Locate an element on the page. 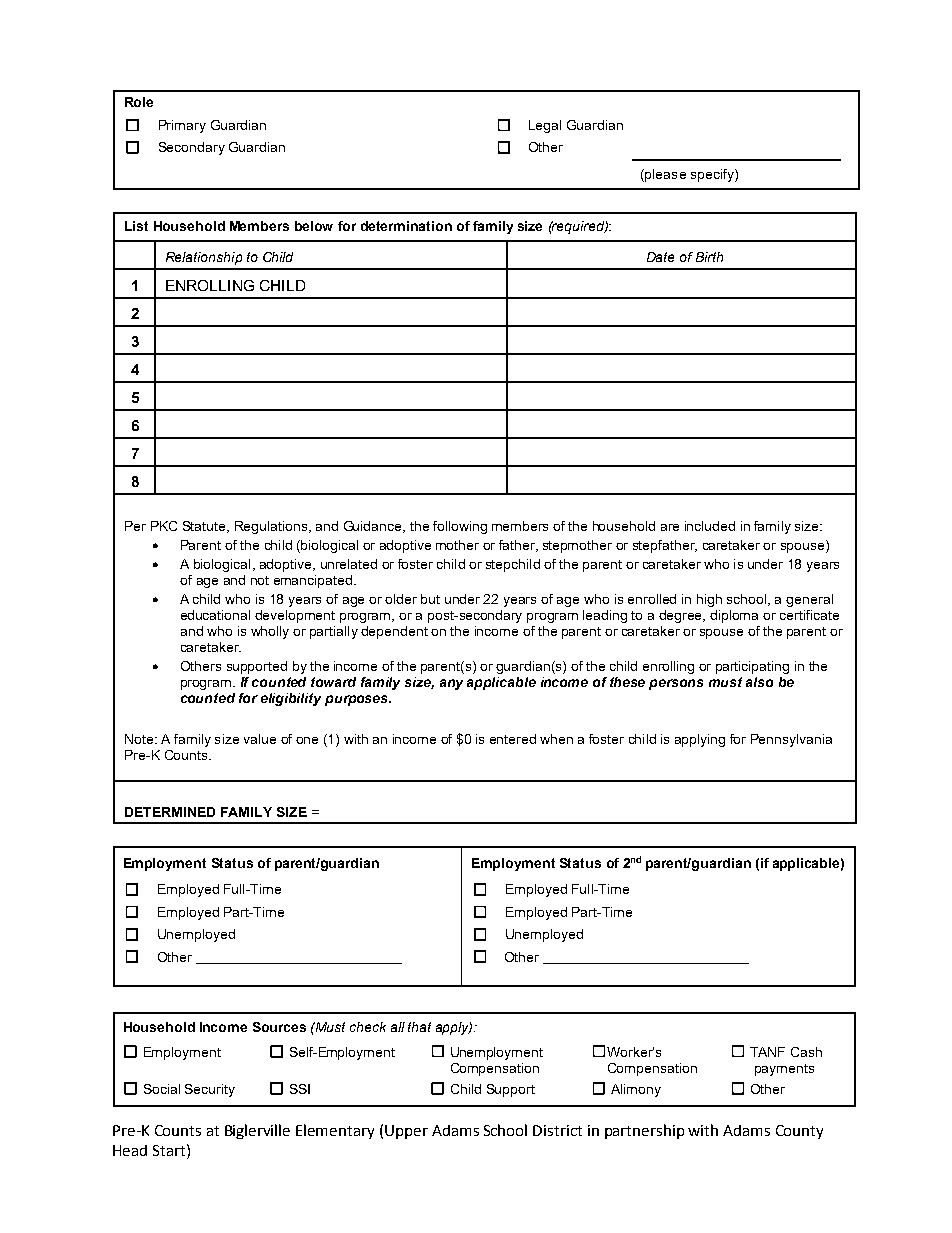 Image resolution: width=952 pixels, height=1233 pixels. Upper is located at coordinates (406, 1132).
